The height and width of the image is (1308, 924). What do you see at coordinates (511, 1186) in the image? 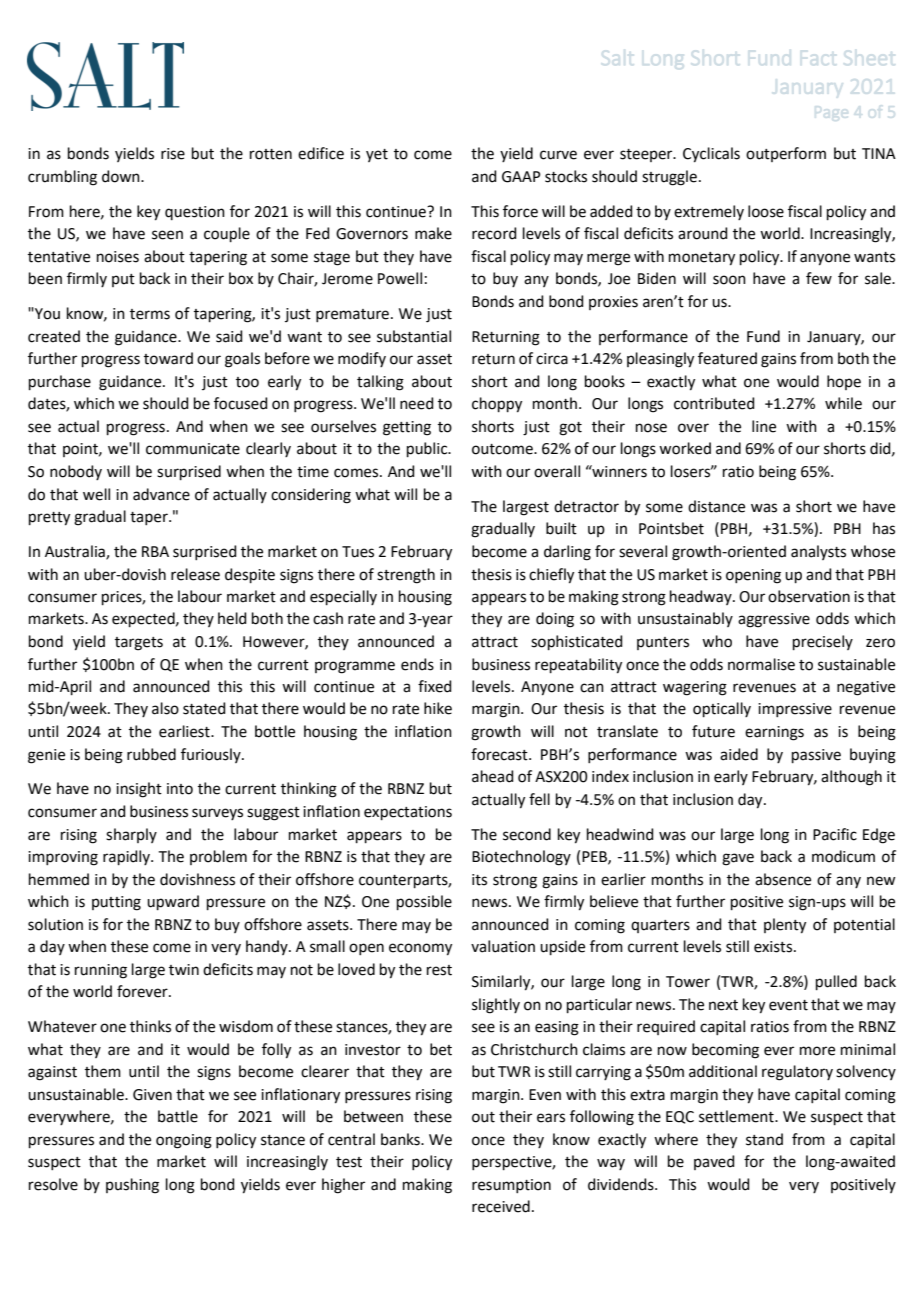
I see `resumption` at bounding box center [511, 1186].
